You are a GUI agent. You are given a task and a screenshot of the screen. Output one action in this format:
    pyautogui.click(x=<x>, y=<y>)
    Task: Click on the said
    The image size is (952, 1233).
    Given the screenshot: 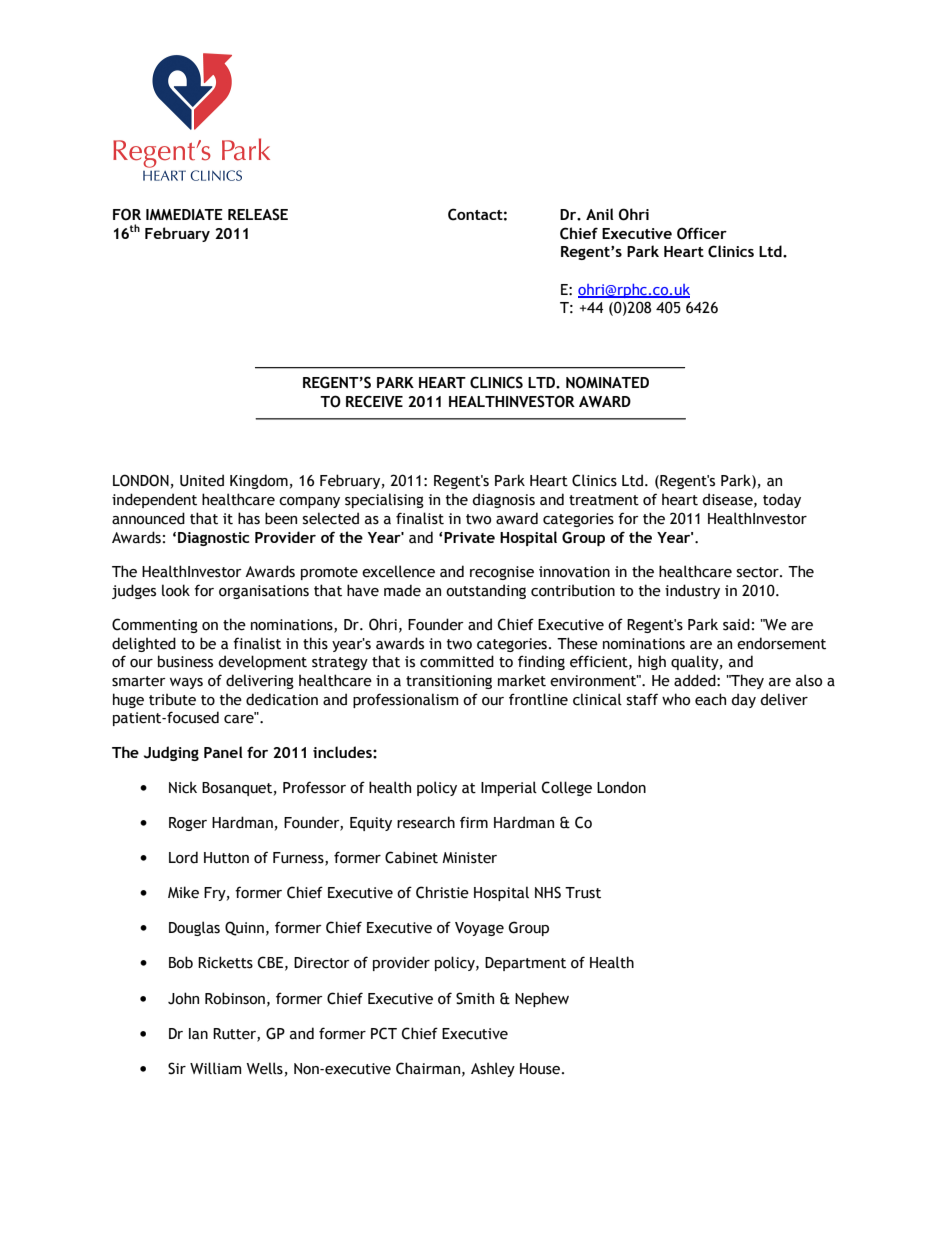 What is the action you would take?
    pyautogui.click(x=736, y=624)
